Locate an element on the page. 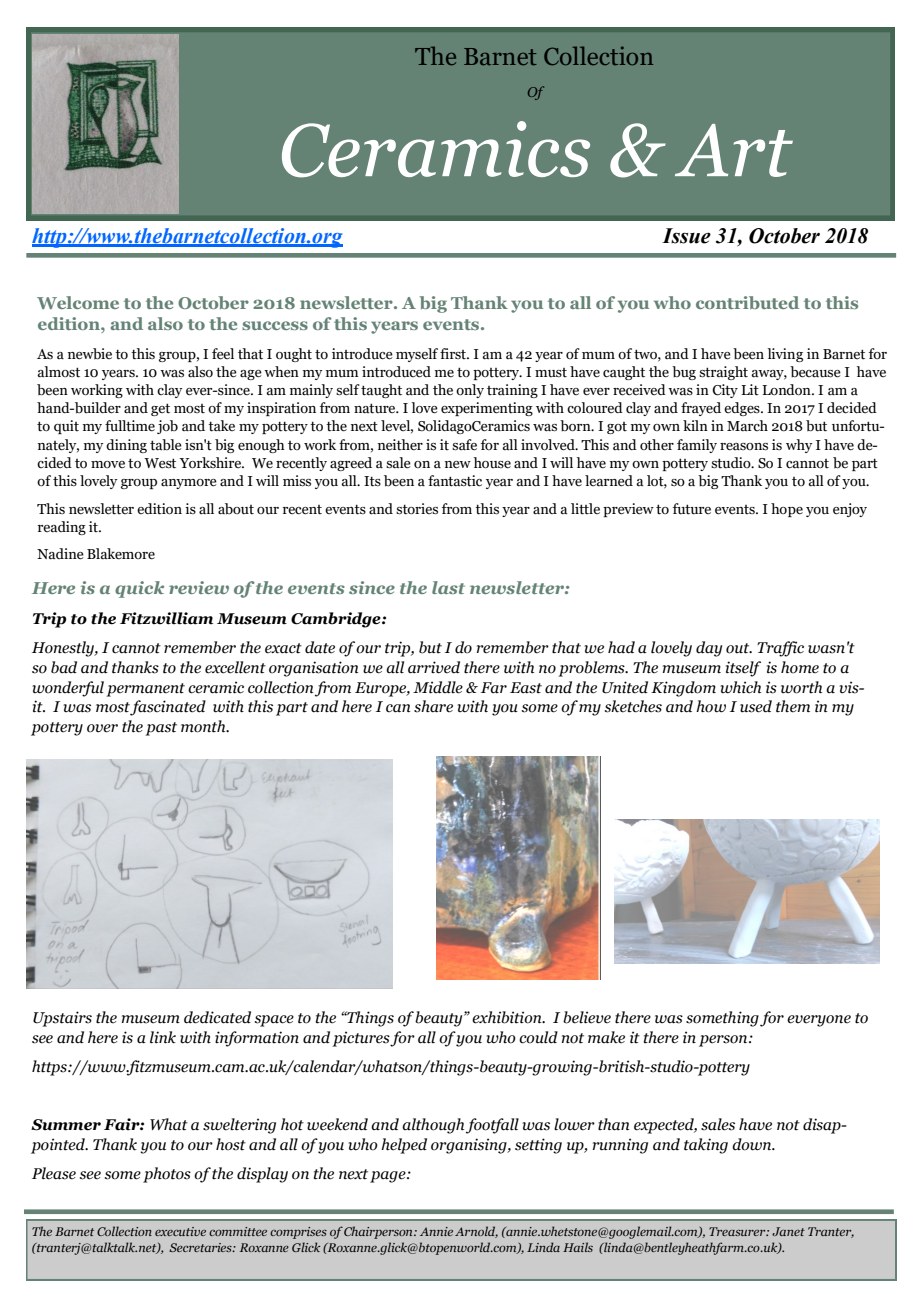 Image resolution: width=924 pixels, height=1308 pixels. West is located at coordinates (160, 463).
